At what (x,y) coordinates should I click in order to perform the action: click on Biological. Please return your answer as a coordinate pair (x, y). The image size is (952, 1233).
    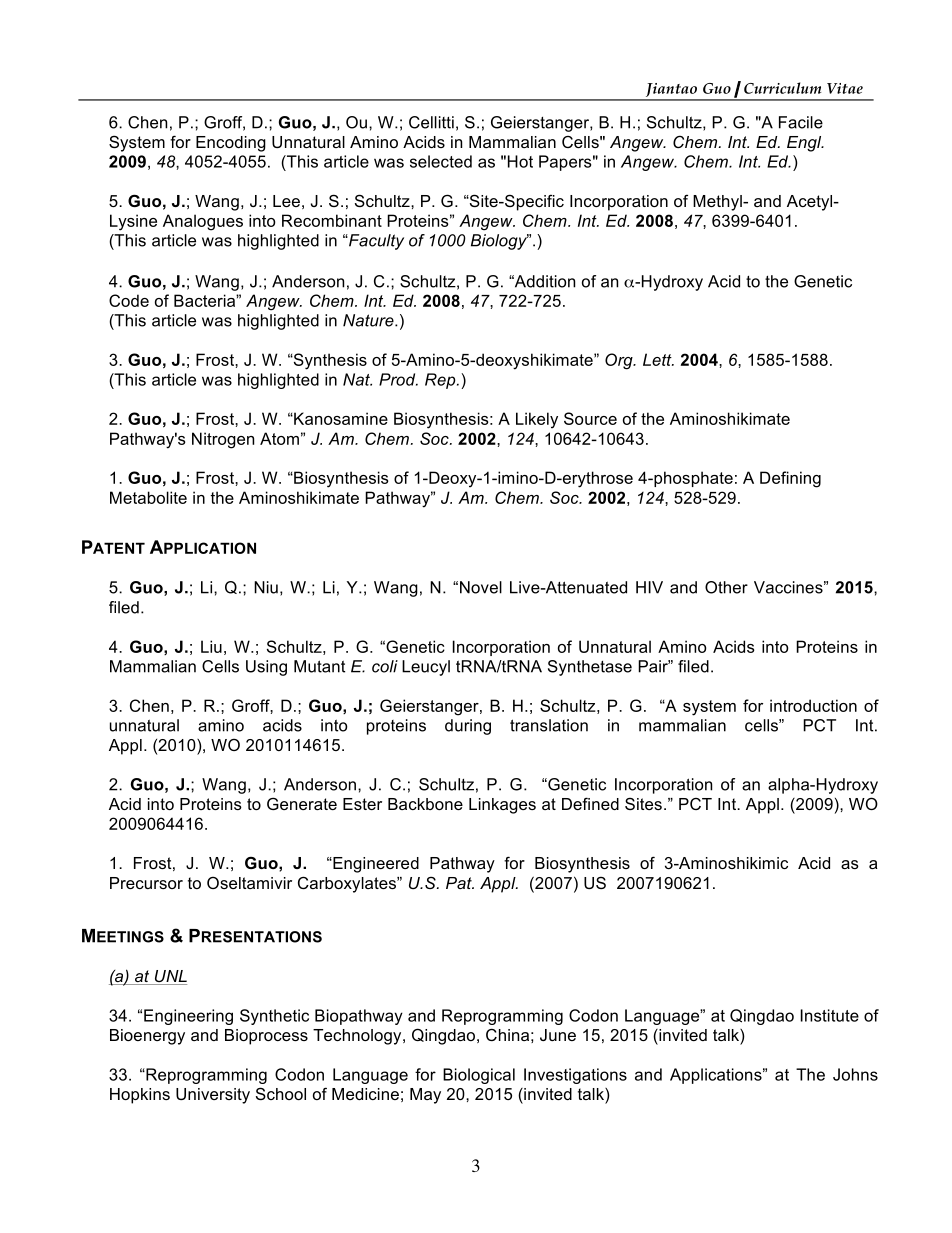
    Looking at the image, I should click on (479, 1076).
